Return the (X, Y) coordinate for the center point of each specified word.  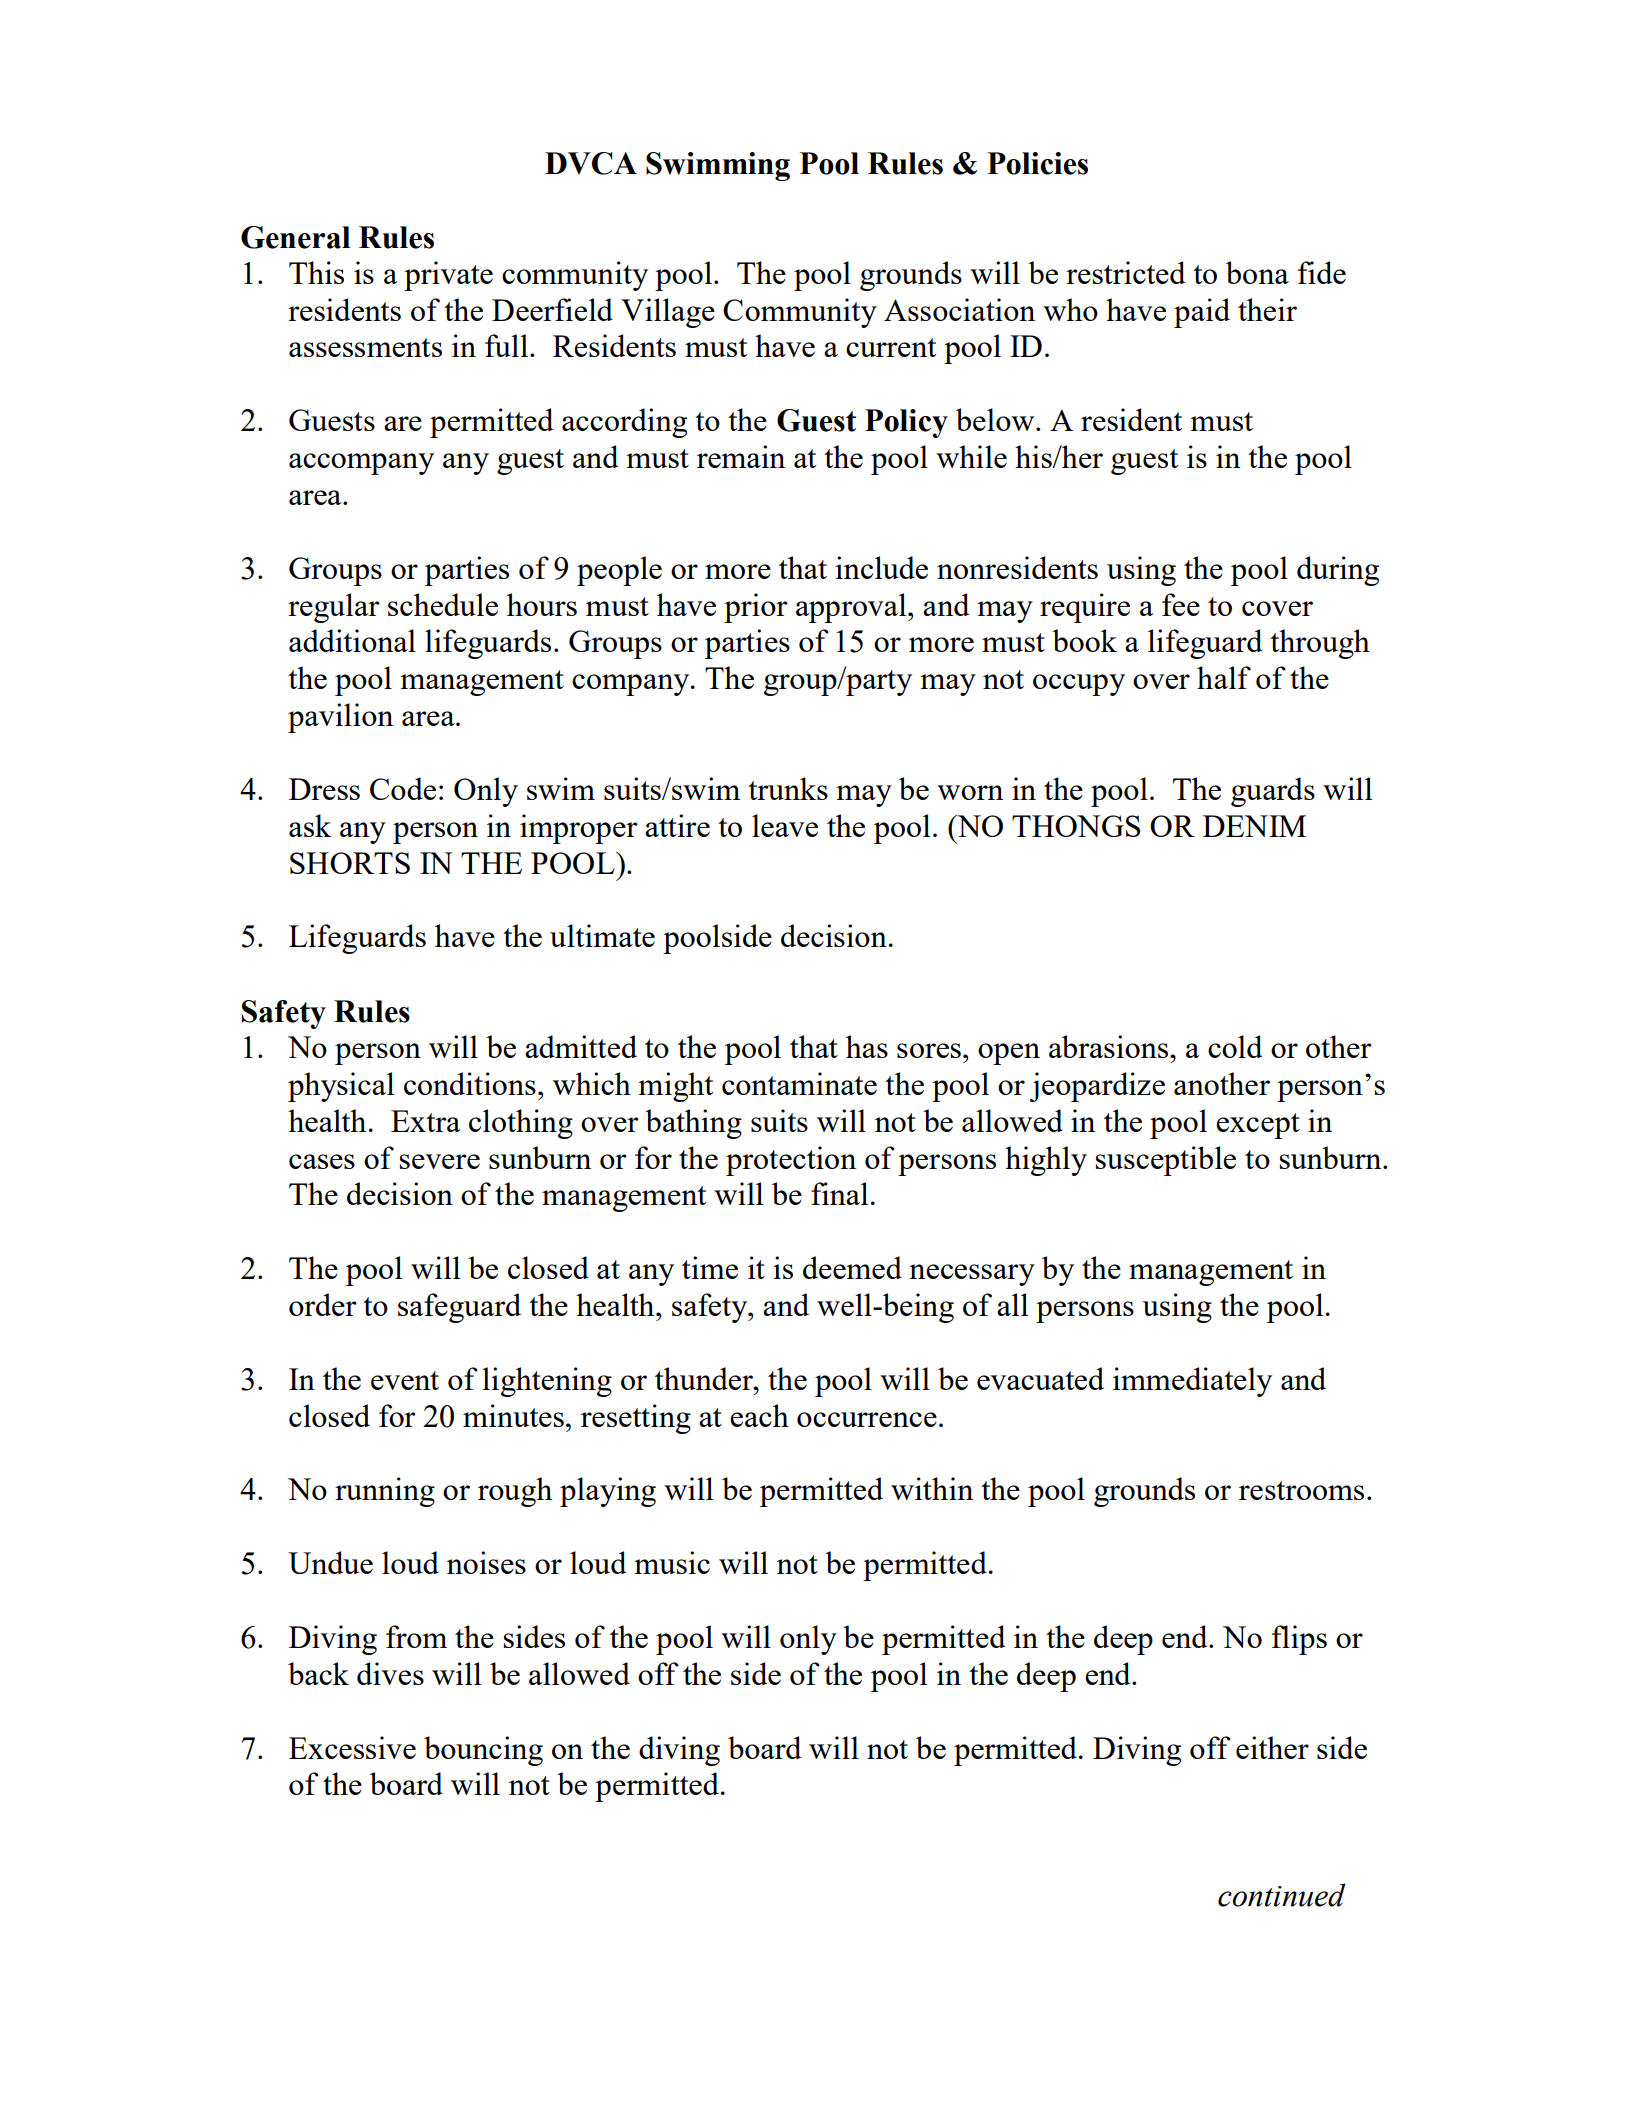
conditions (470, 1083)
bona (1257, 272)
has (867, 1046)
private (448, 276)
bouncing (483, 1751)
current (891, 347)
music (672, 1562)
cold (1235, 1046)
